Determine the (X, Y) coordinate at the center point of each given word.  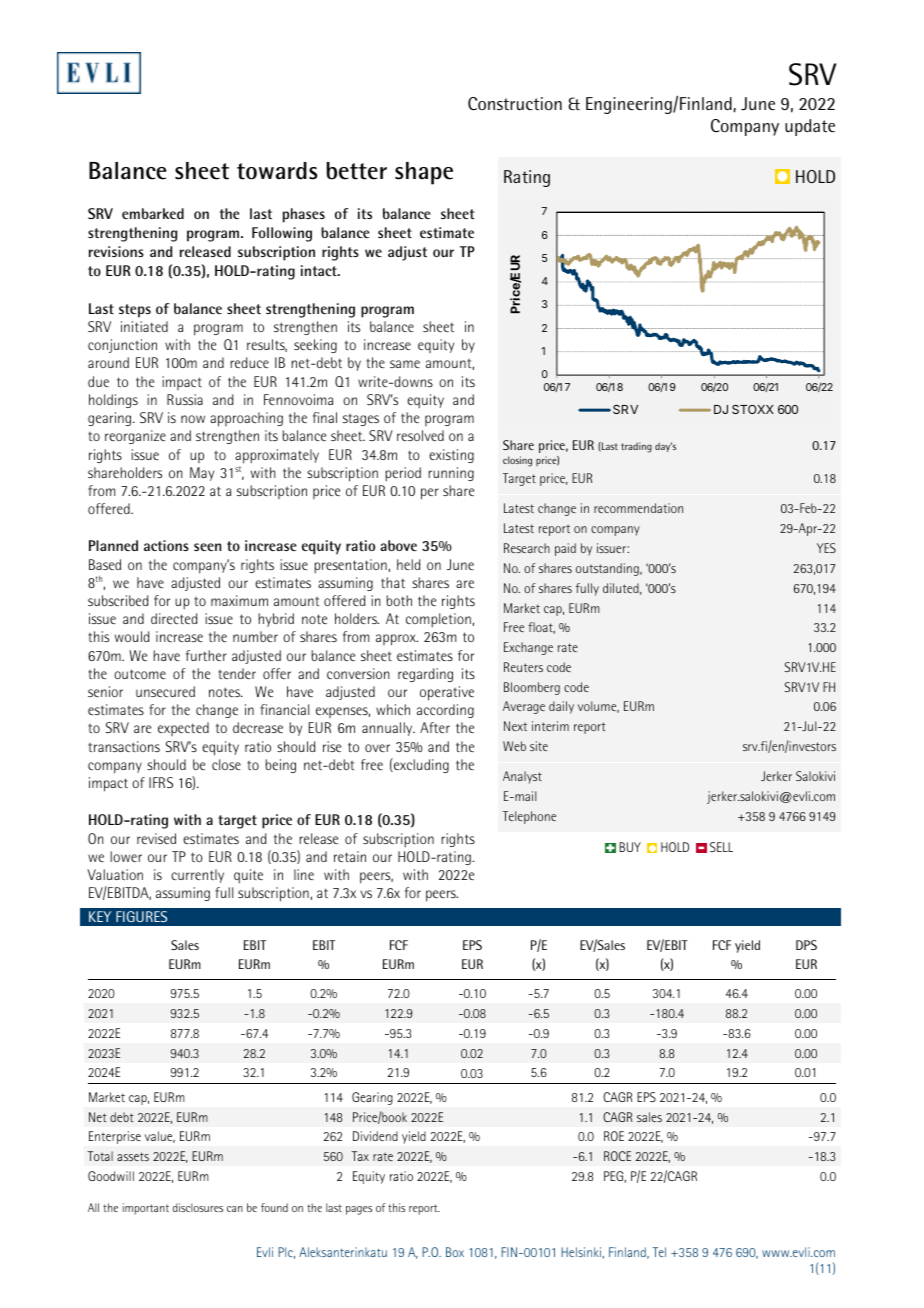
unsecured (165, 691)
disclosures (198, 1207)
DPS (806, 945)
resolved (420, 435)
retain (350, 856)
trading (636, 447)
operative (447, 693)
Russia (185, 399)
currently (197, 876)
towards (277, 171)
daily (561, 707)
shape (424, 173)
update (810, 127)
